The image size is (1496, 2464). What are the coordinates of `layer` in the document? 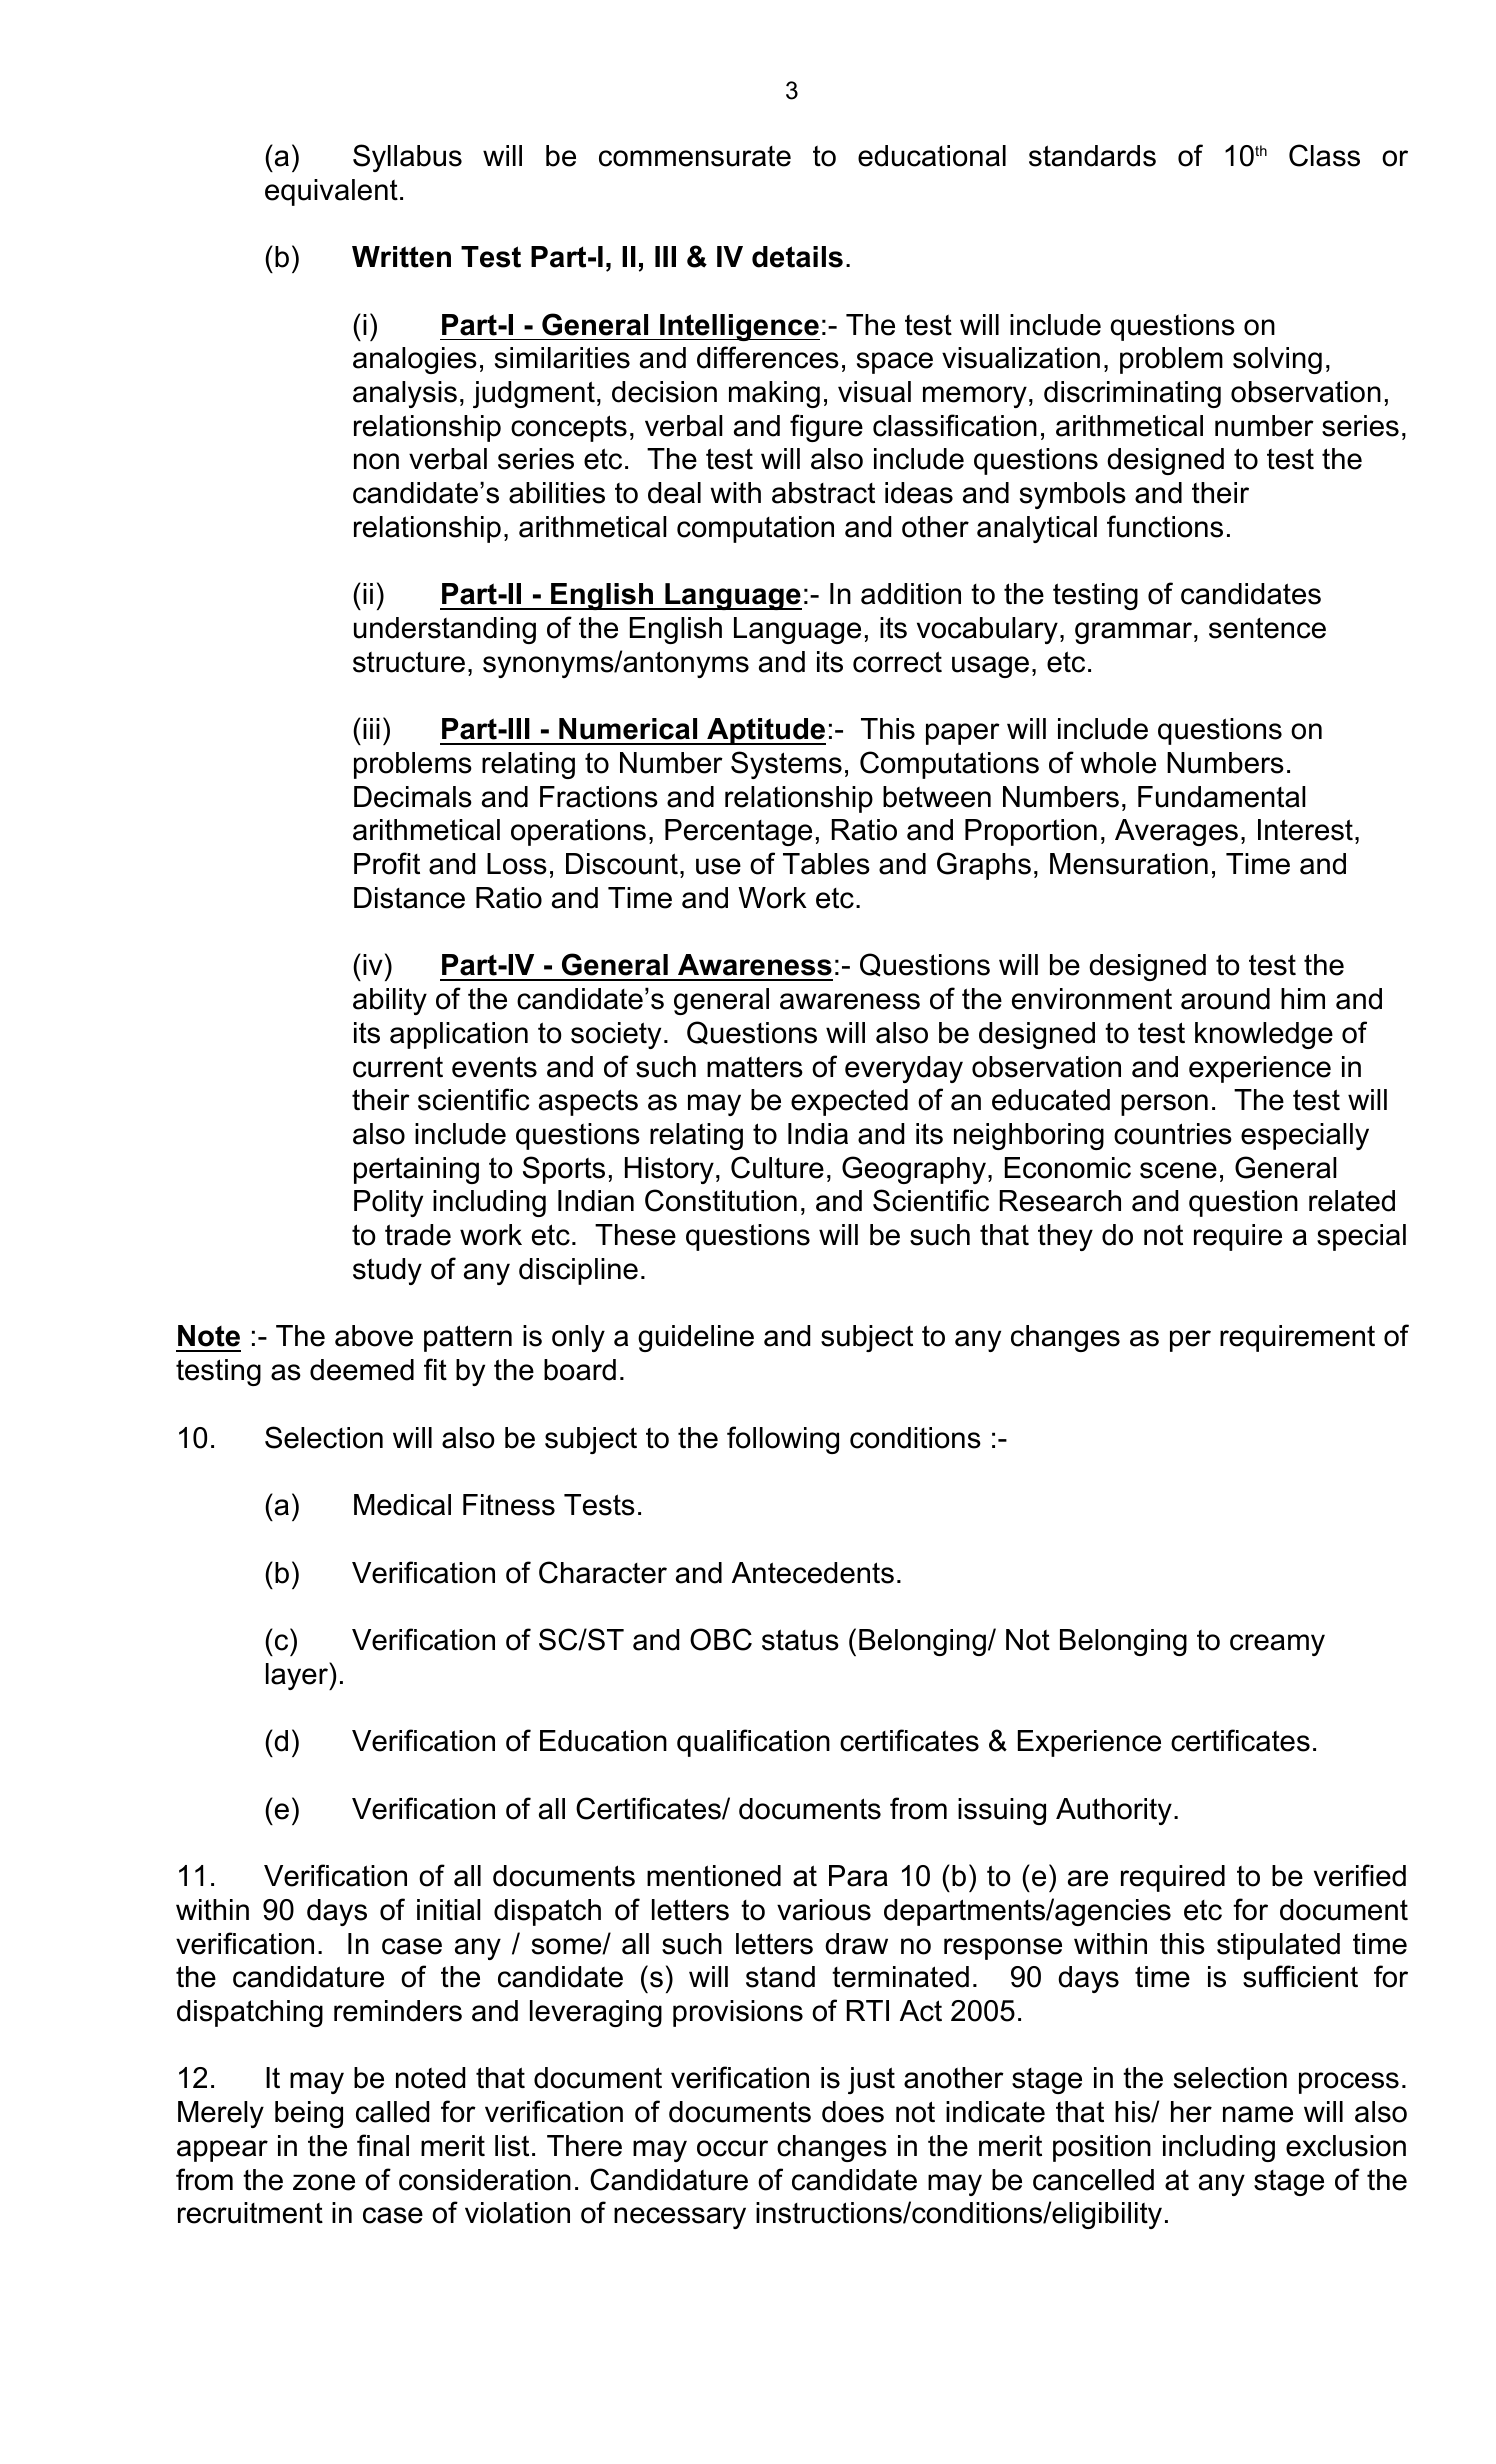 It's located at (298, 1676).
